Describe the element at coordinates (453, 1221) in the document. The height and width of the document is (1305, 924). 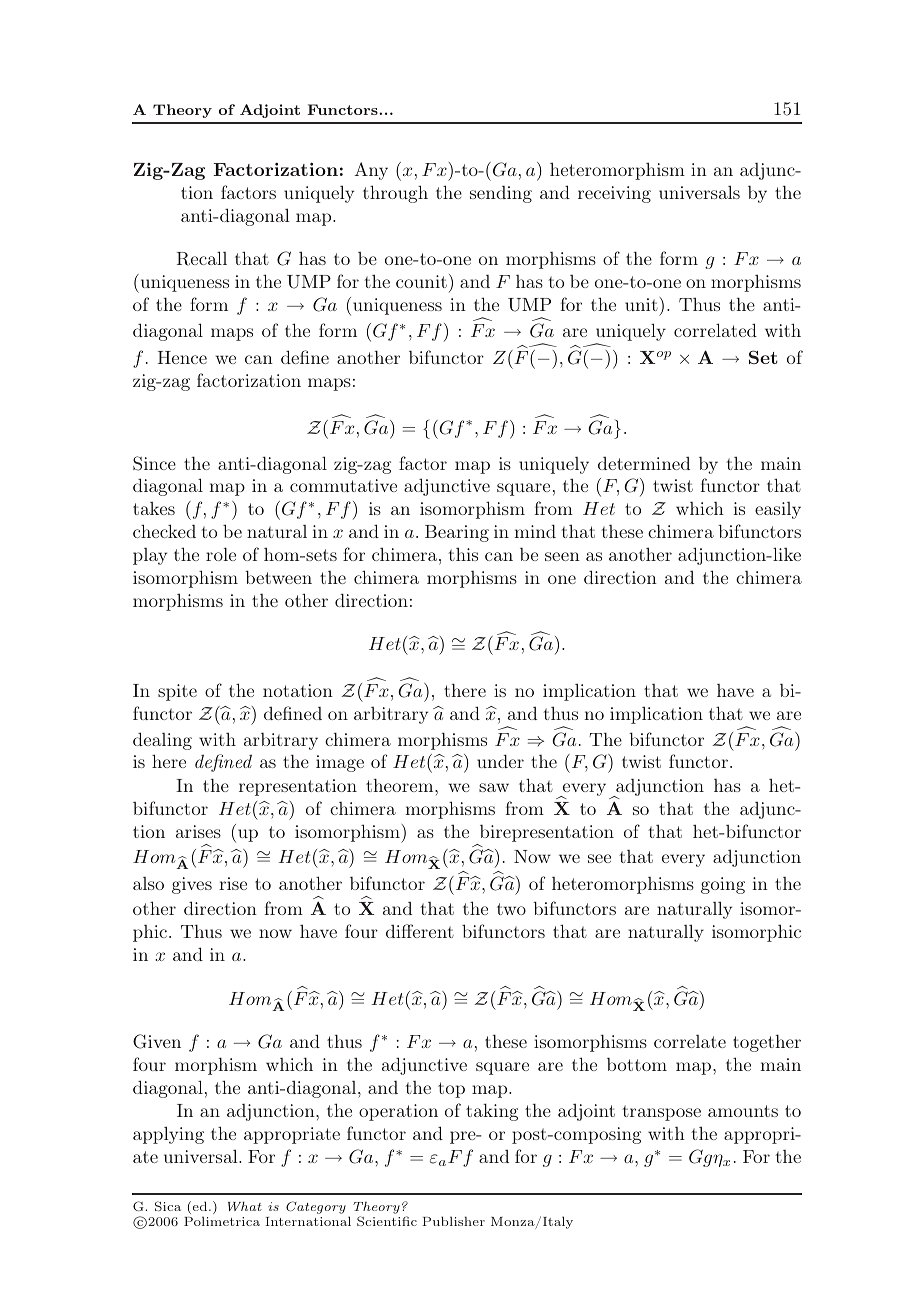
I see `Publisher` at that location.
